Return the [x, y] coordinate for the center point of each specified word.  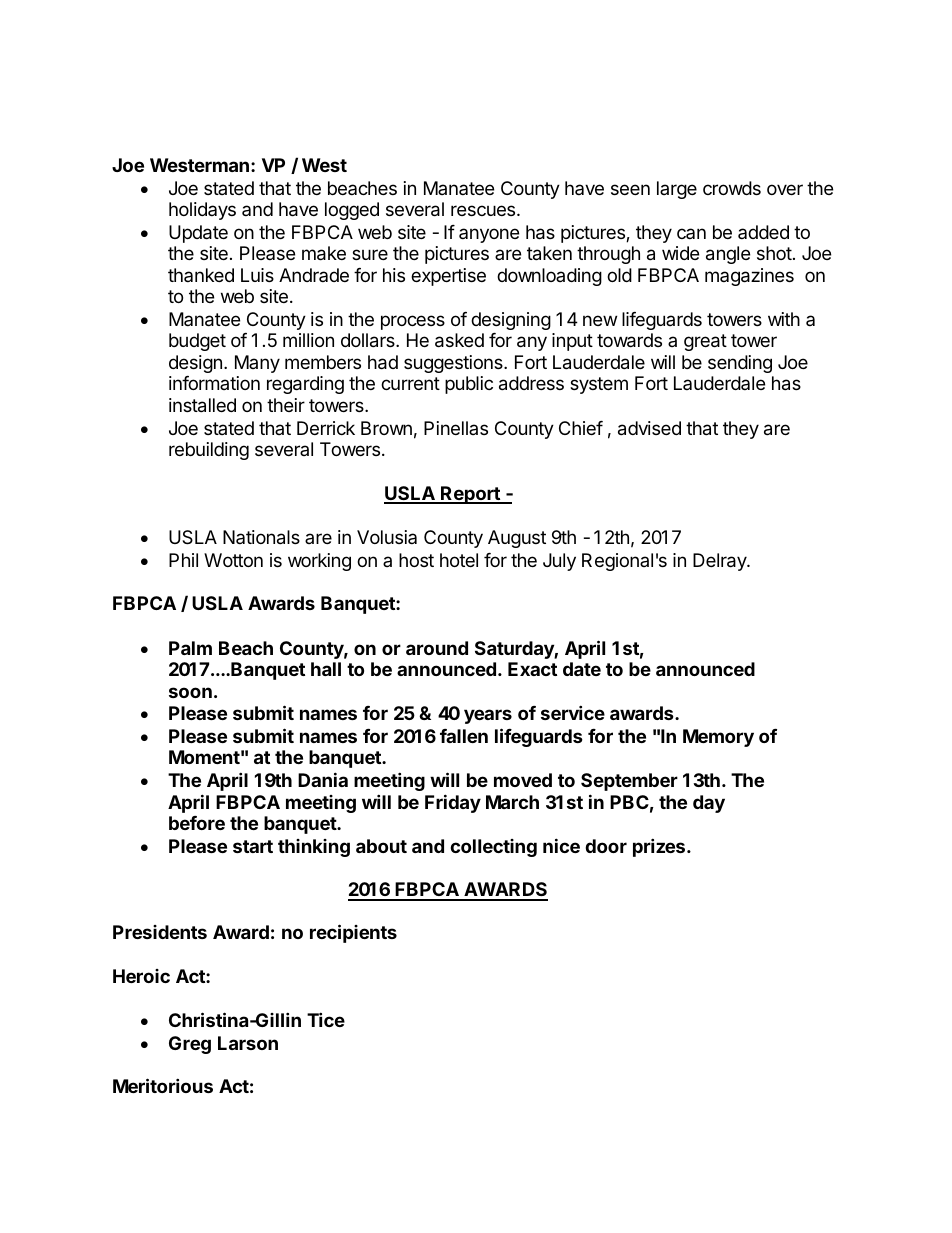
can [691, 233]
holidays [202, 211]
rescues [484, 210]
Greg [190, 1045]
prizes [659, 847]
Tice [326, 1019]
